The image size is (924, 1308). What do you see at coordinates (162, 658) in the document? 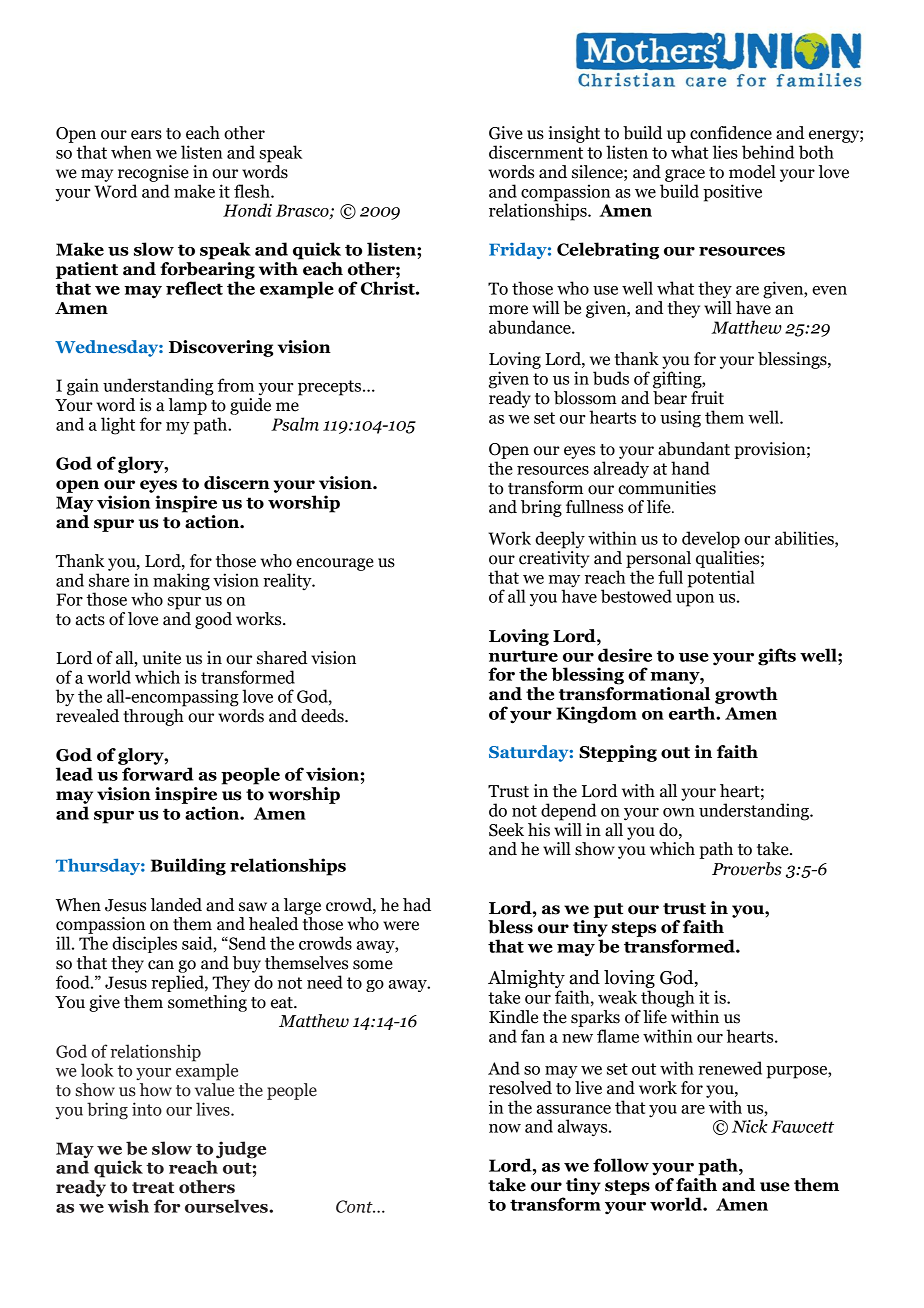
I see `unite` at bounding box center [162, 658].
